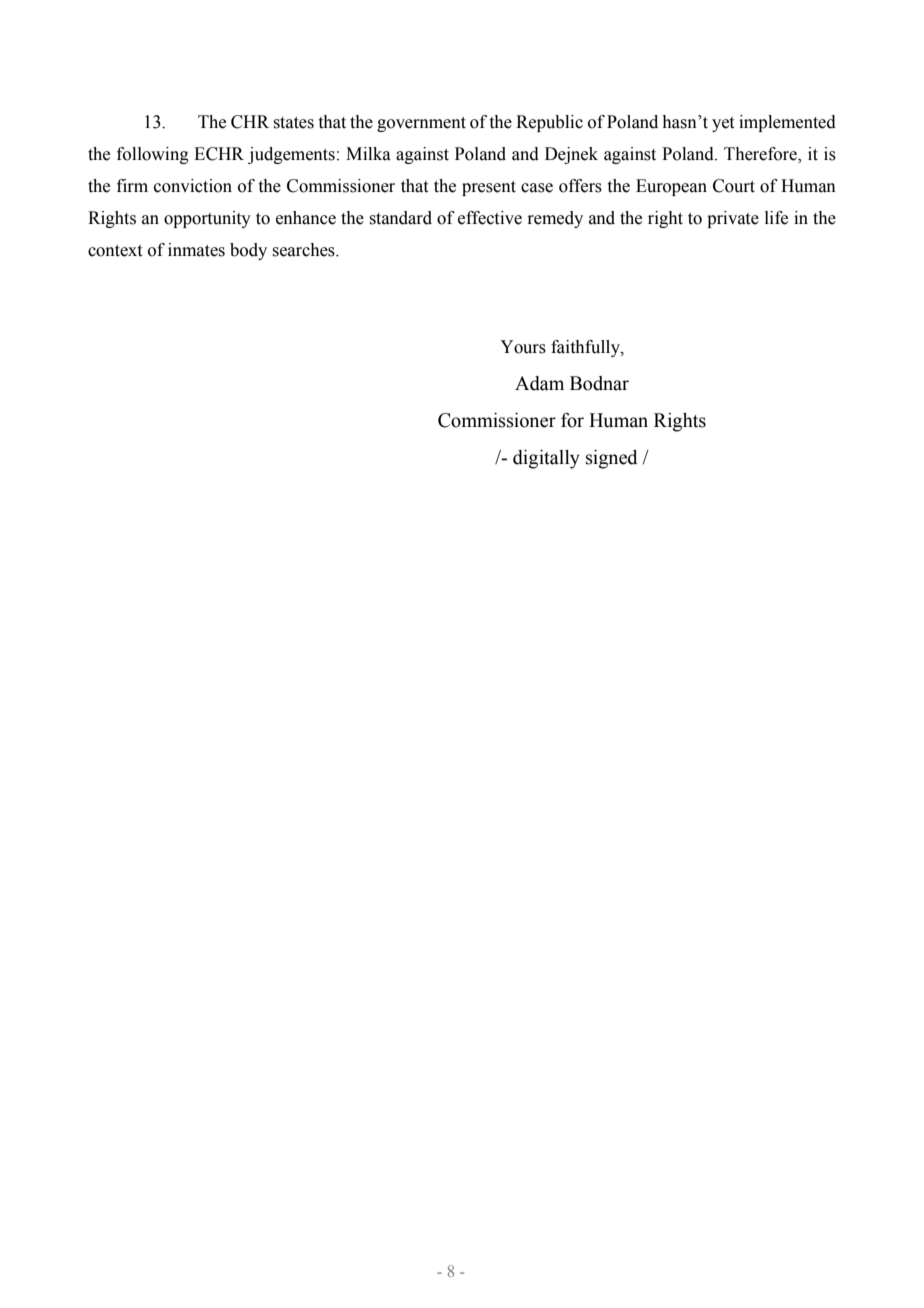  What do you see at coordinates (523, 347) in the document?
I see `Yours` at bounding box center [523, 347].
